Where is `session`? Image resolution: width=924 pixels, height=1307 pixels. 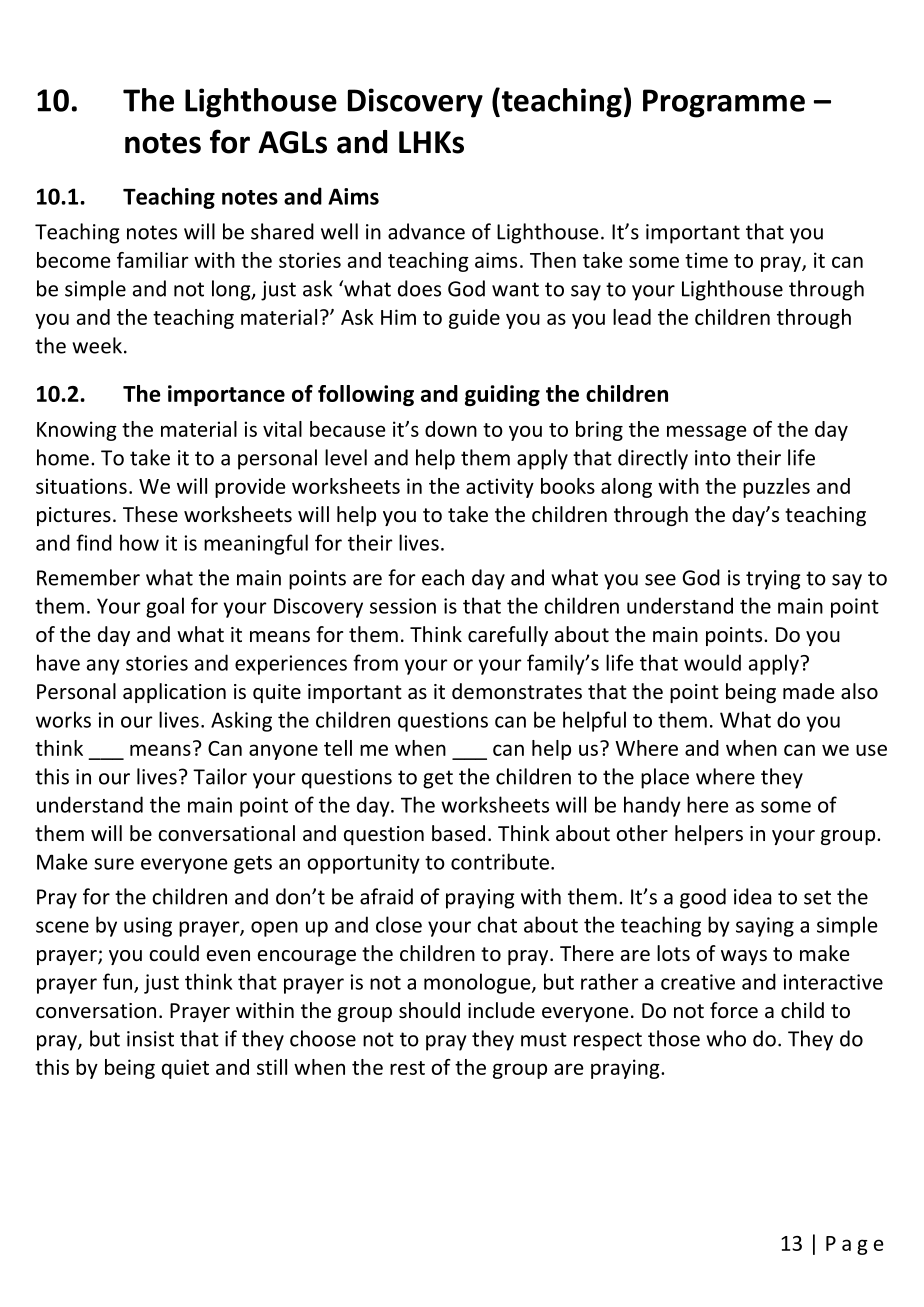
session is located at coordinates (403, 606).
